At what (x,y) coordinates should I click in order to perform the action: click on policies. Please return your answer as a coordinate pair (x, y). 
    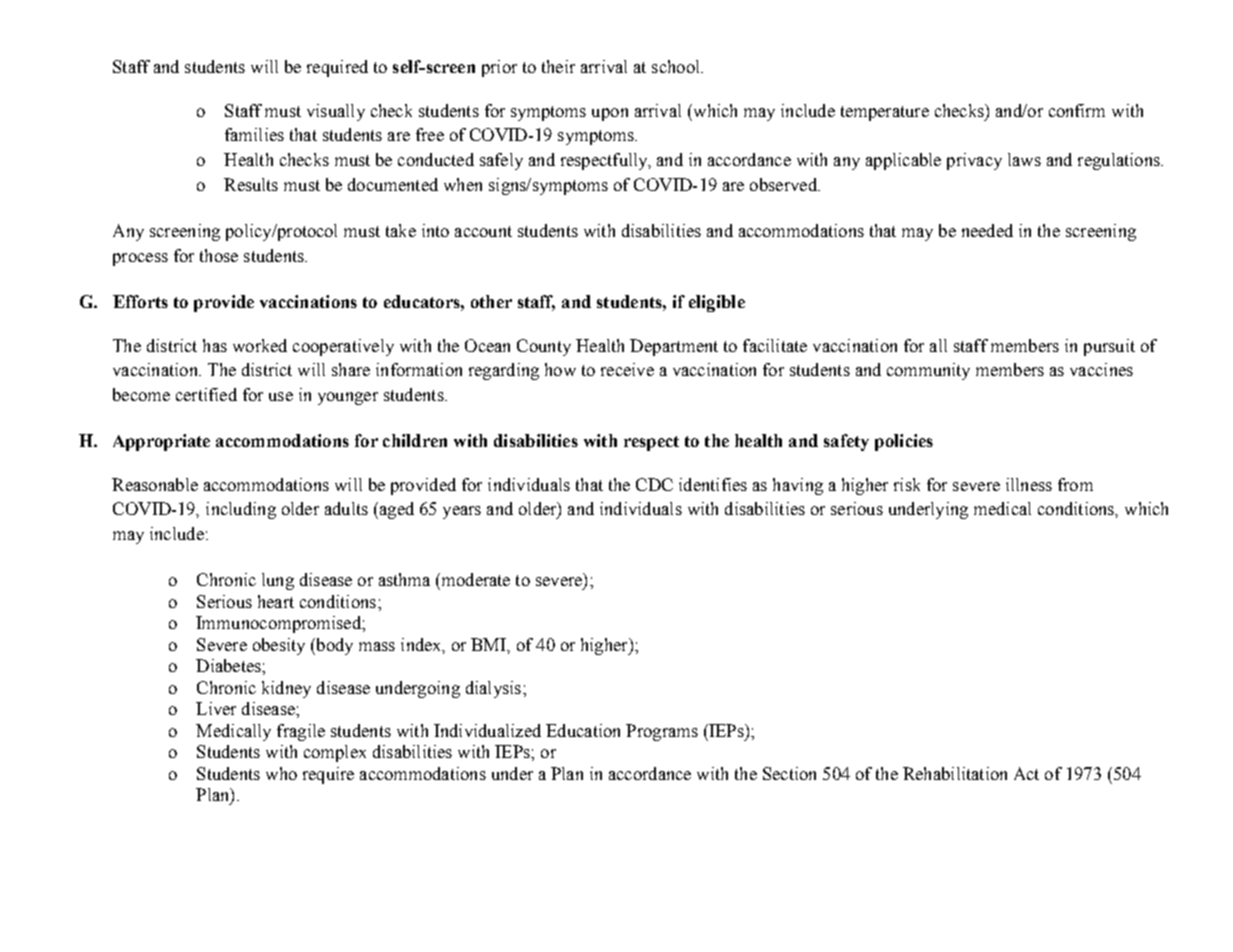
    Looking at the image, I should click on (904, 442).
